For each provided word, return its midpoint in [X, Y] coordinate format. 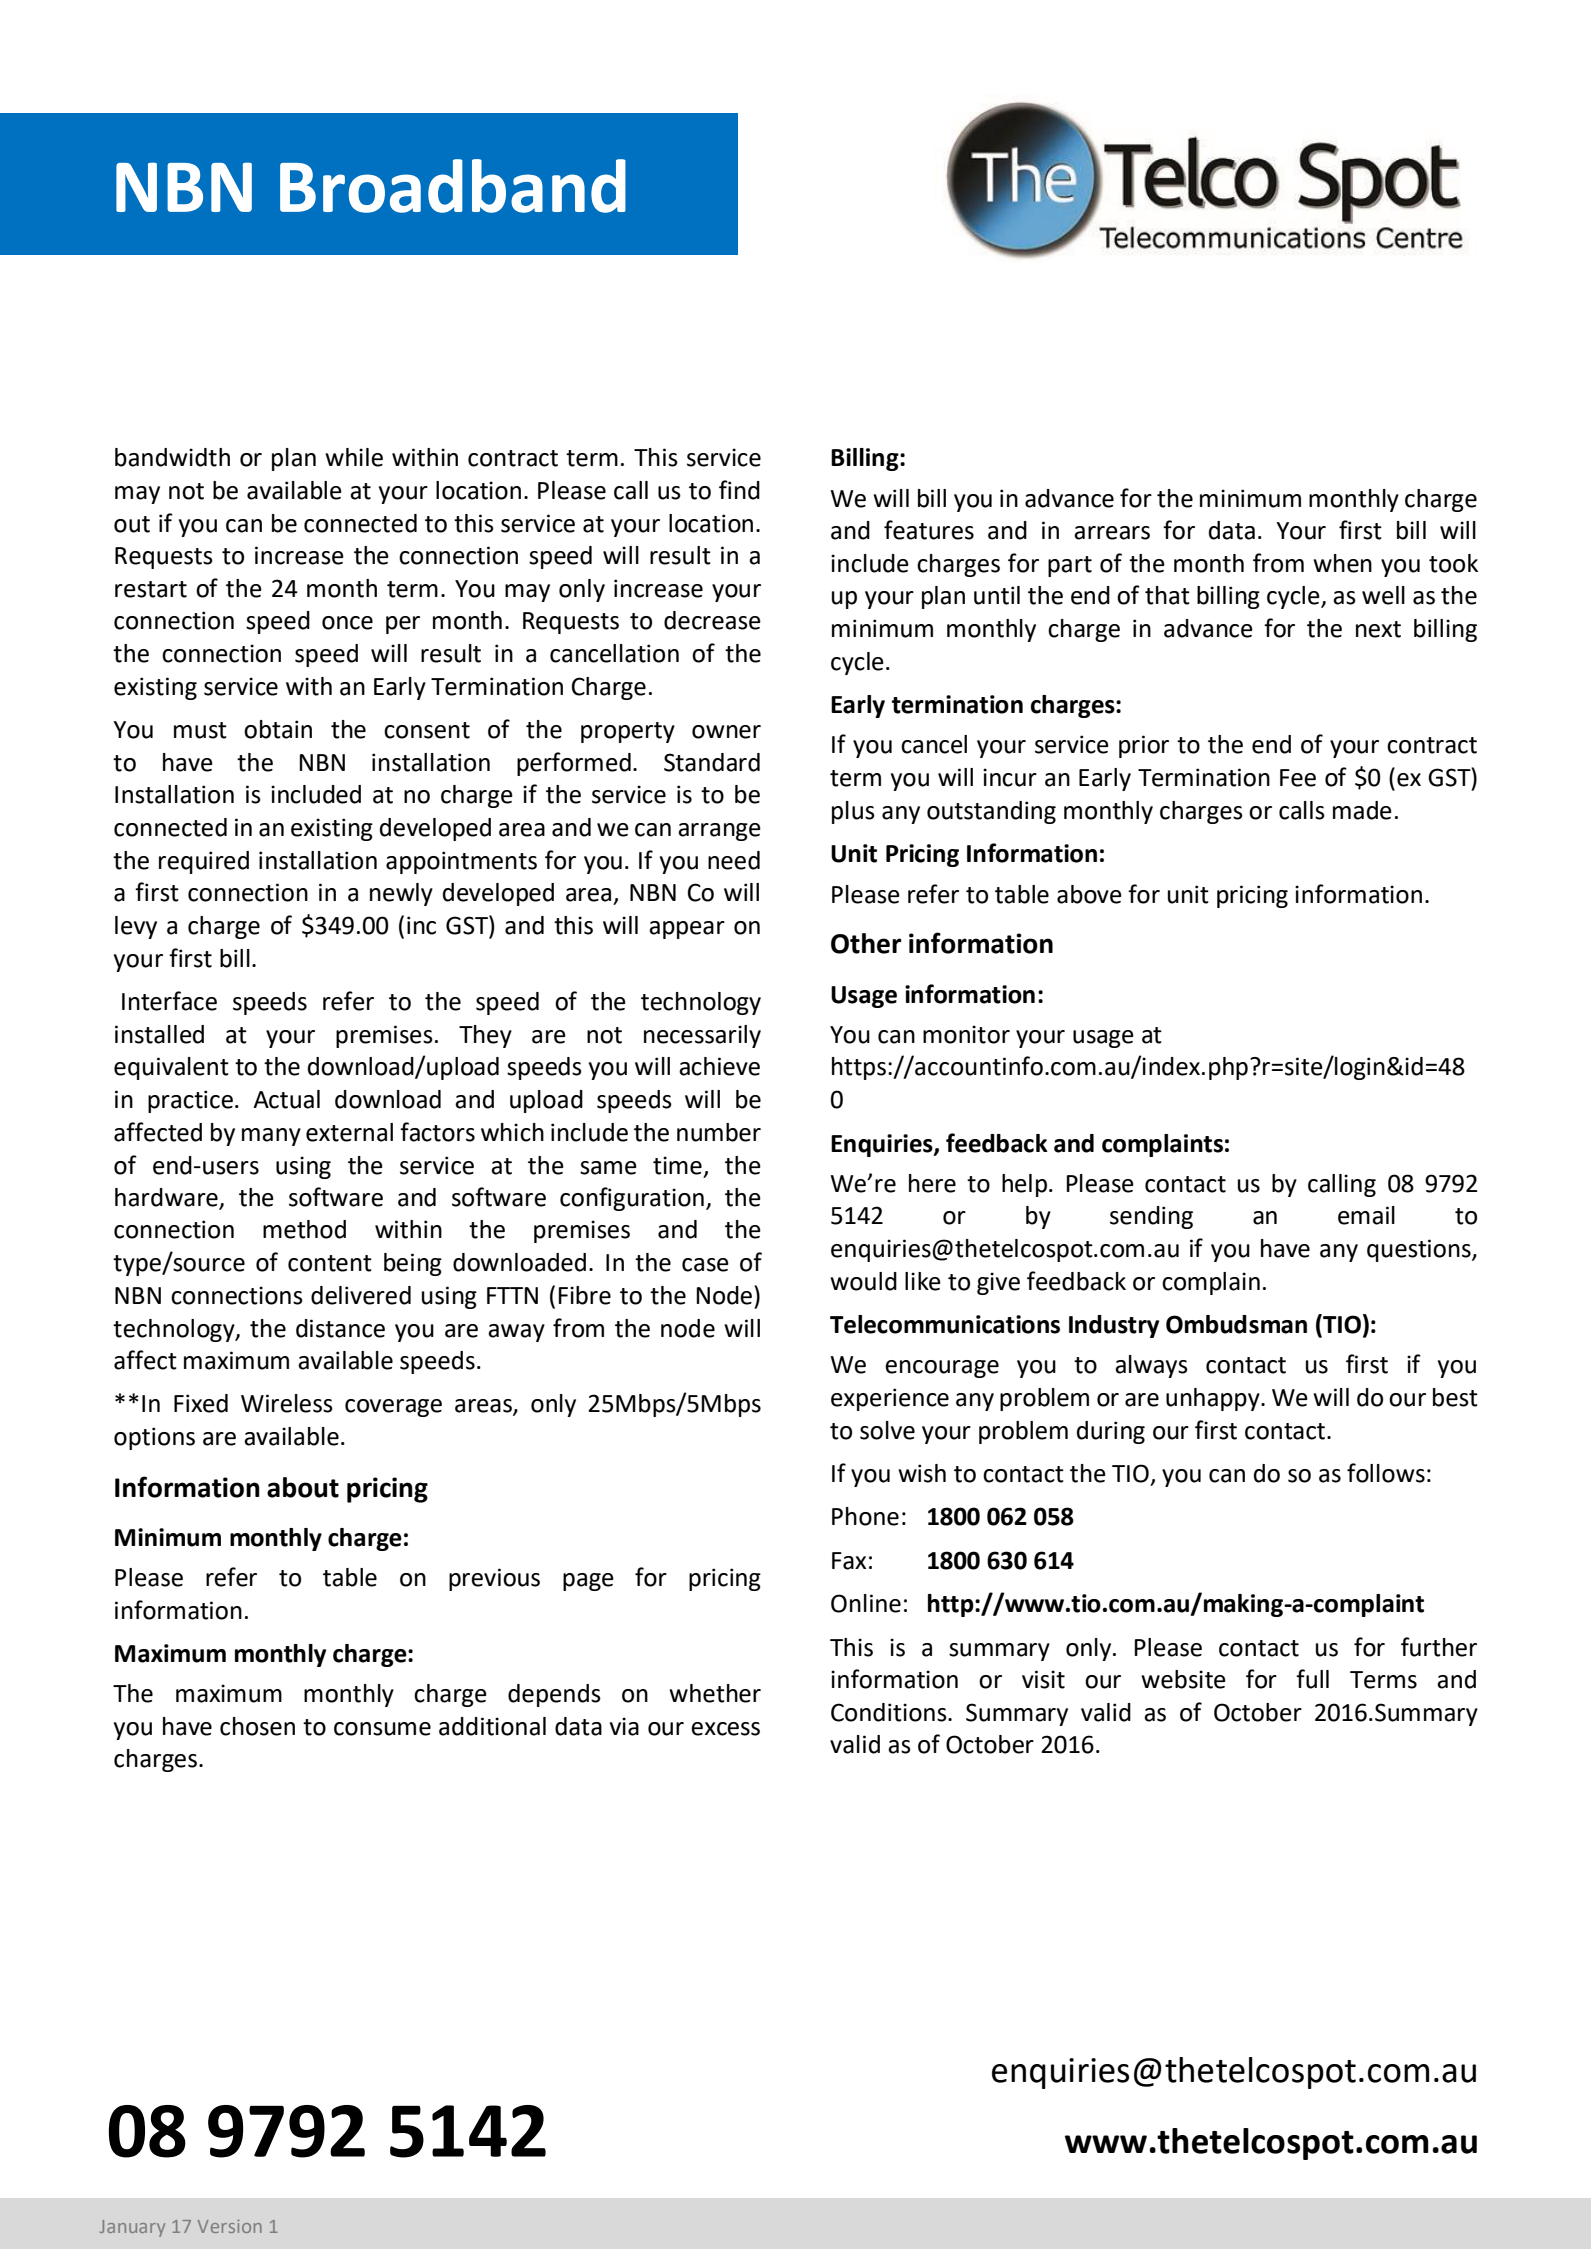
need [734, 860]
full [1312, 1679]
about [303, 1487]
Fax [849, 1561]
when [1342, 563]
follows [1386, 1473]
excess [725, 1729]
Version [229, 2226]
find [739, 490]
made [1362, 810]
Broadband [453, 186]
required [204, 862]
